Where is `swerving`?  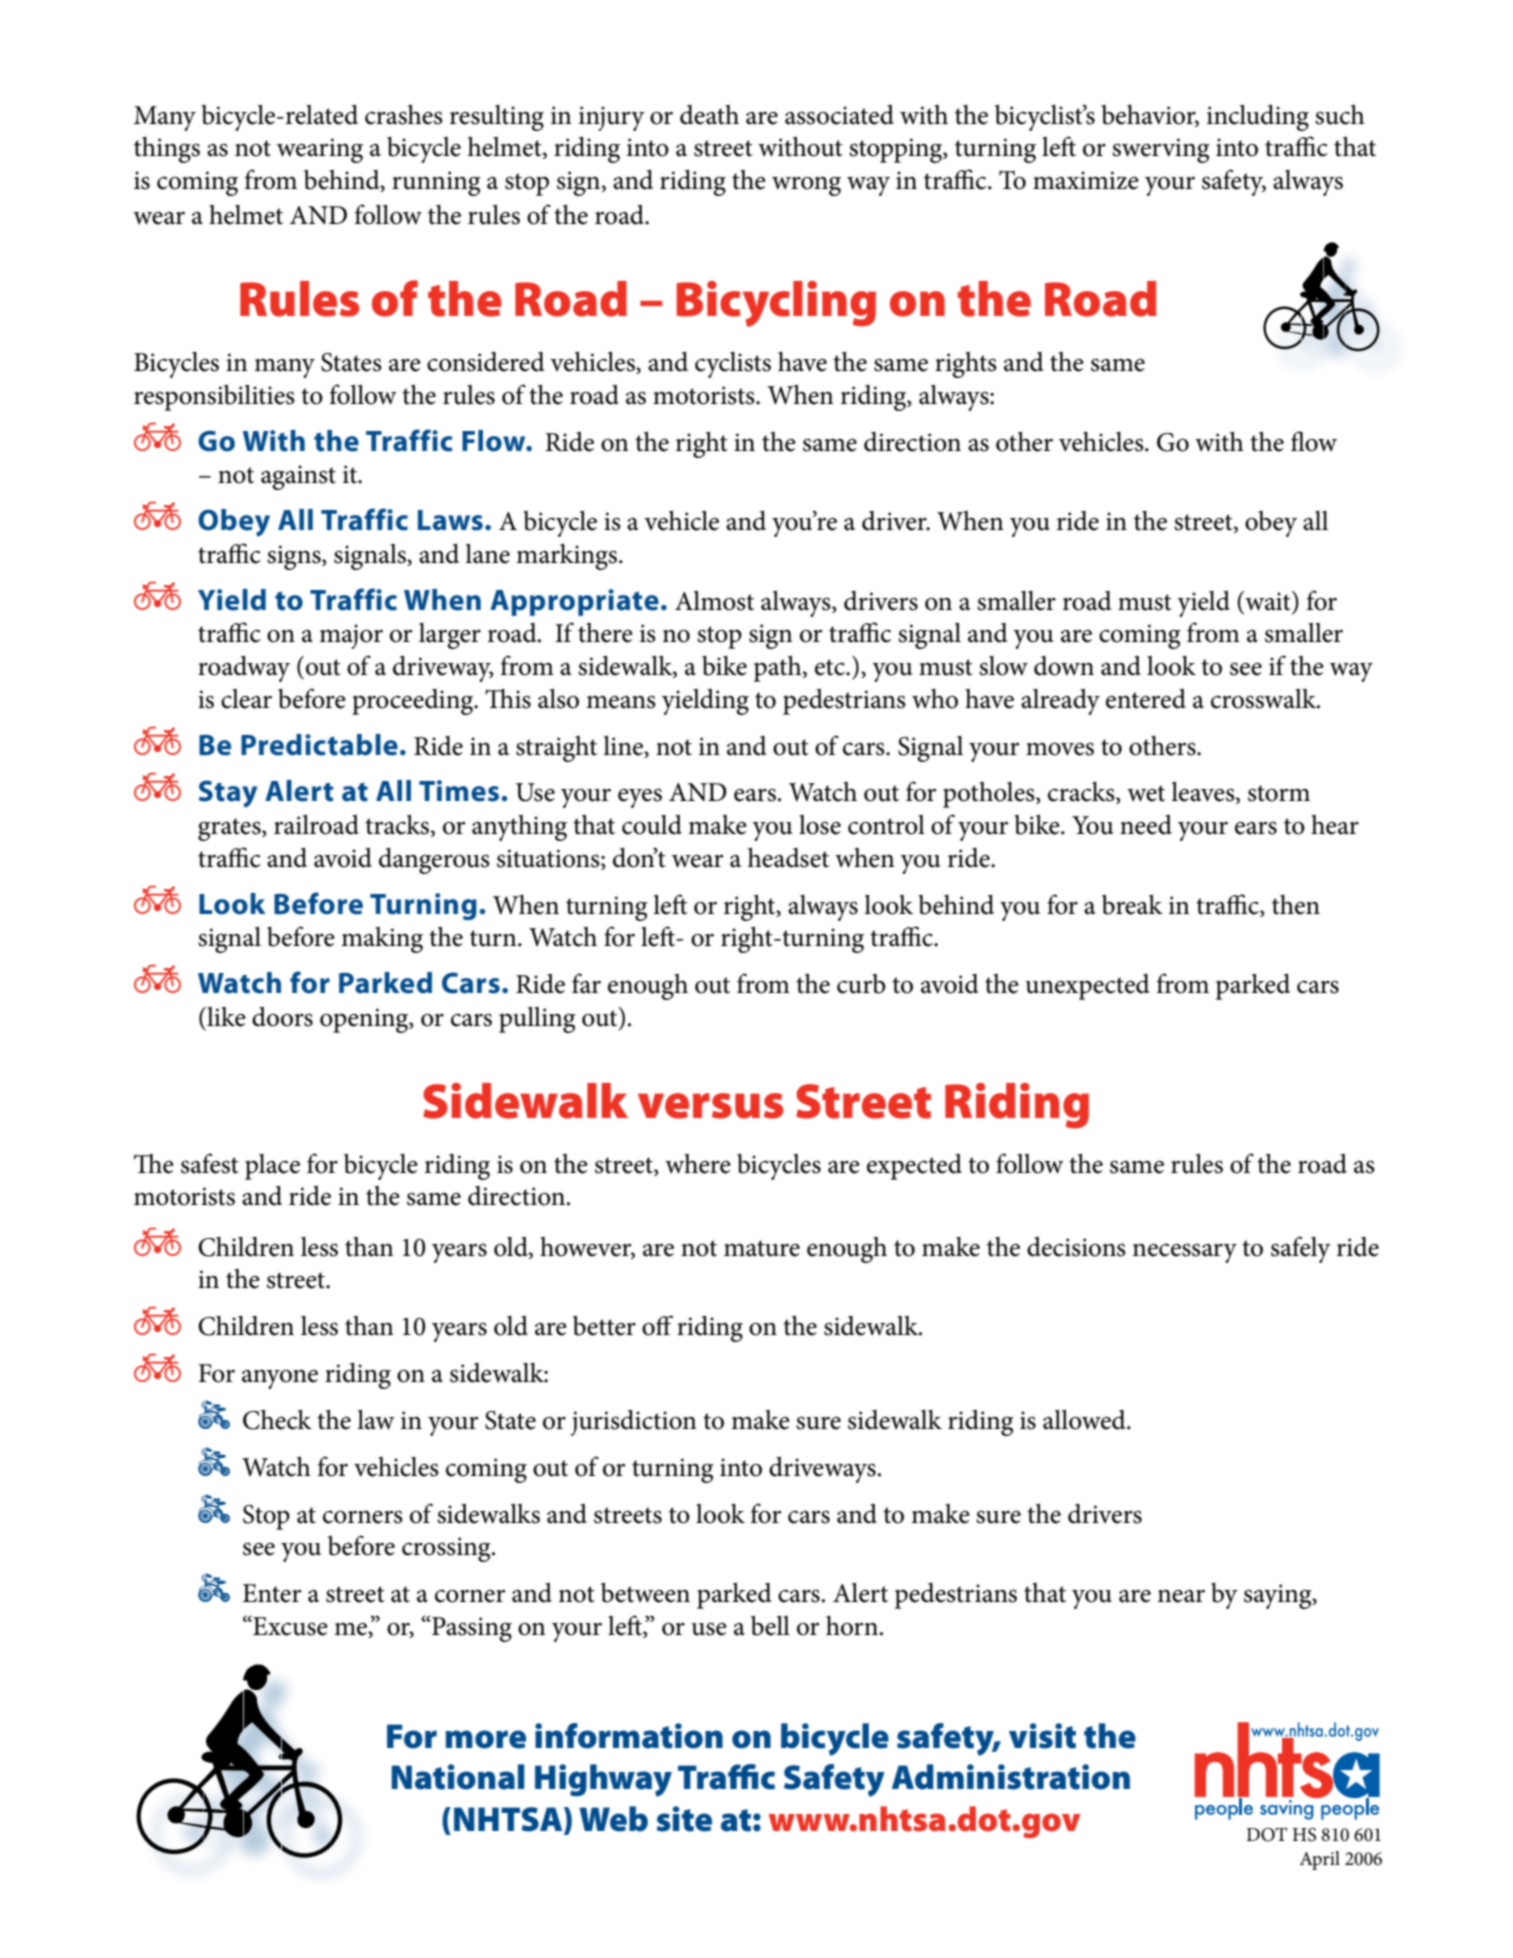
swerving is located at coordinates (1161, 150).
